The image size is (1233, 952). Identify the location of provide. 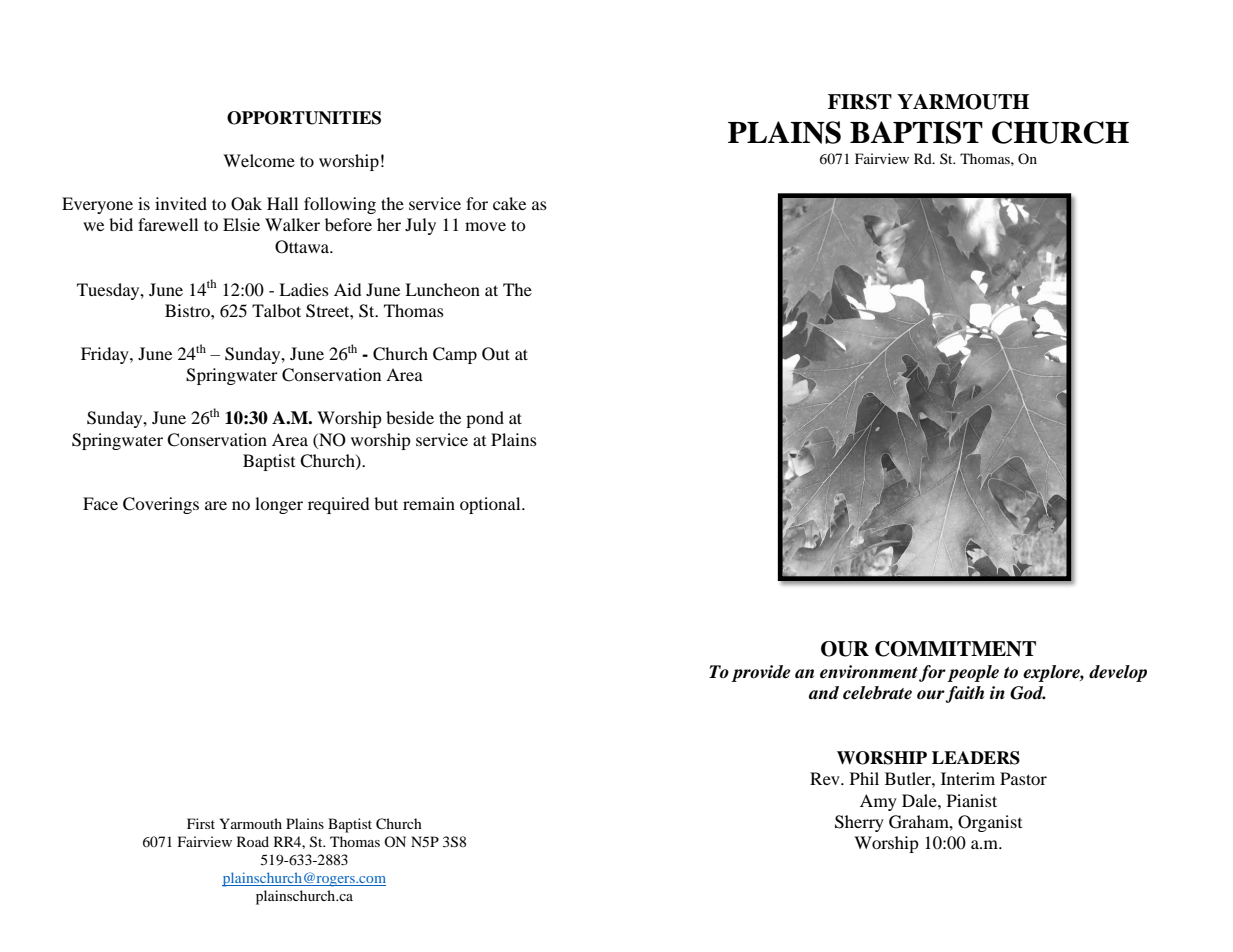
(760, 673).
